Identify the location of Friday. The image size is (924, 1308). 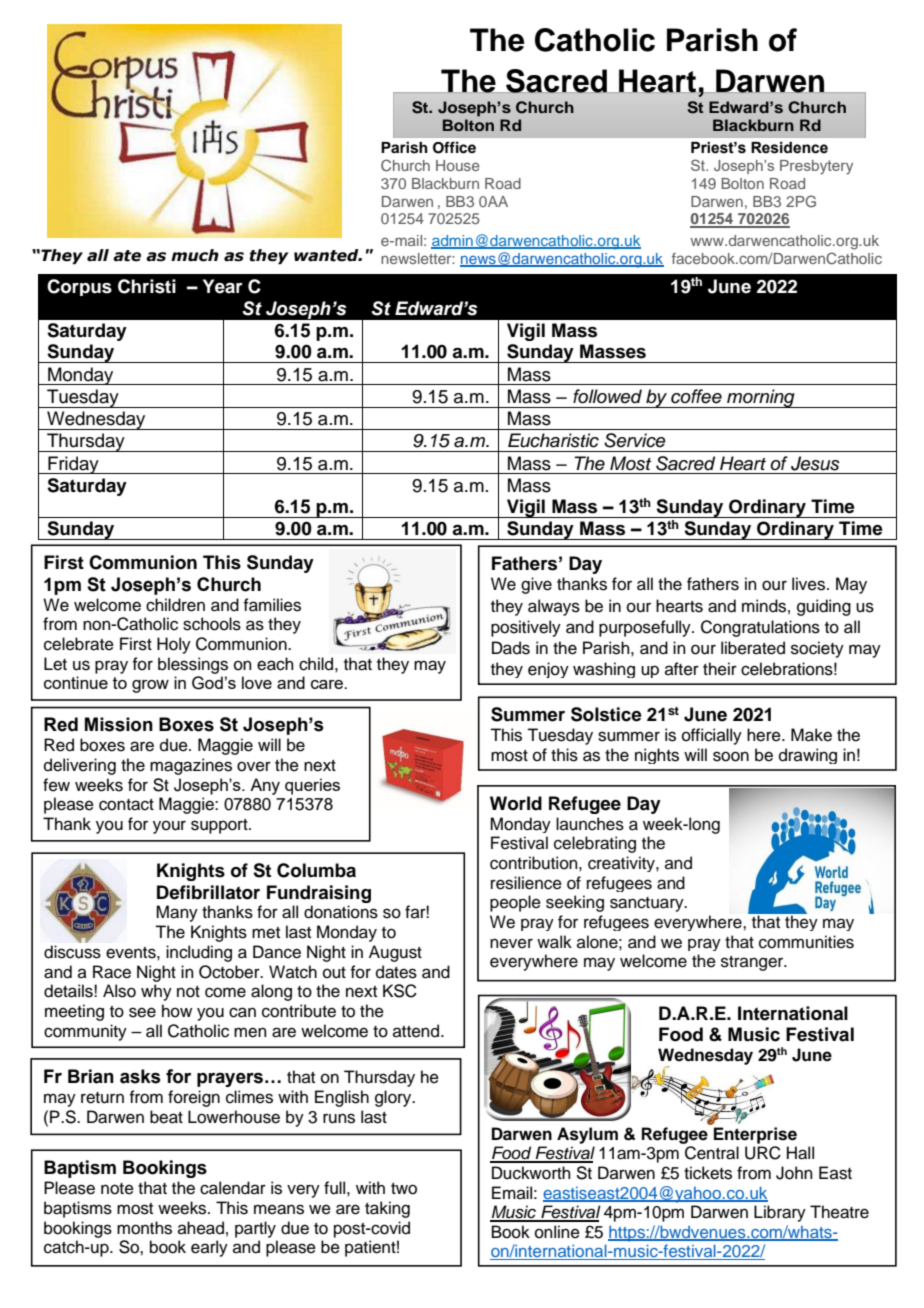
(73, 465).
